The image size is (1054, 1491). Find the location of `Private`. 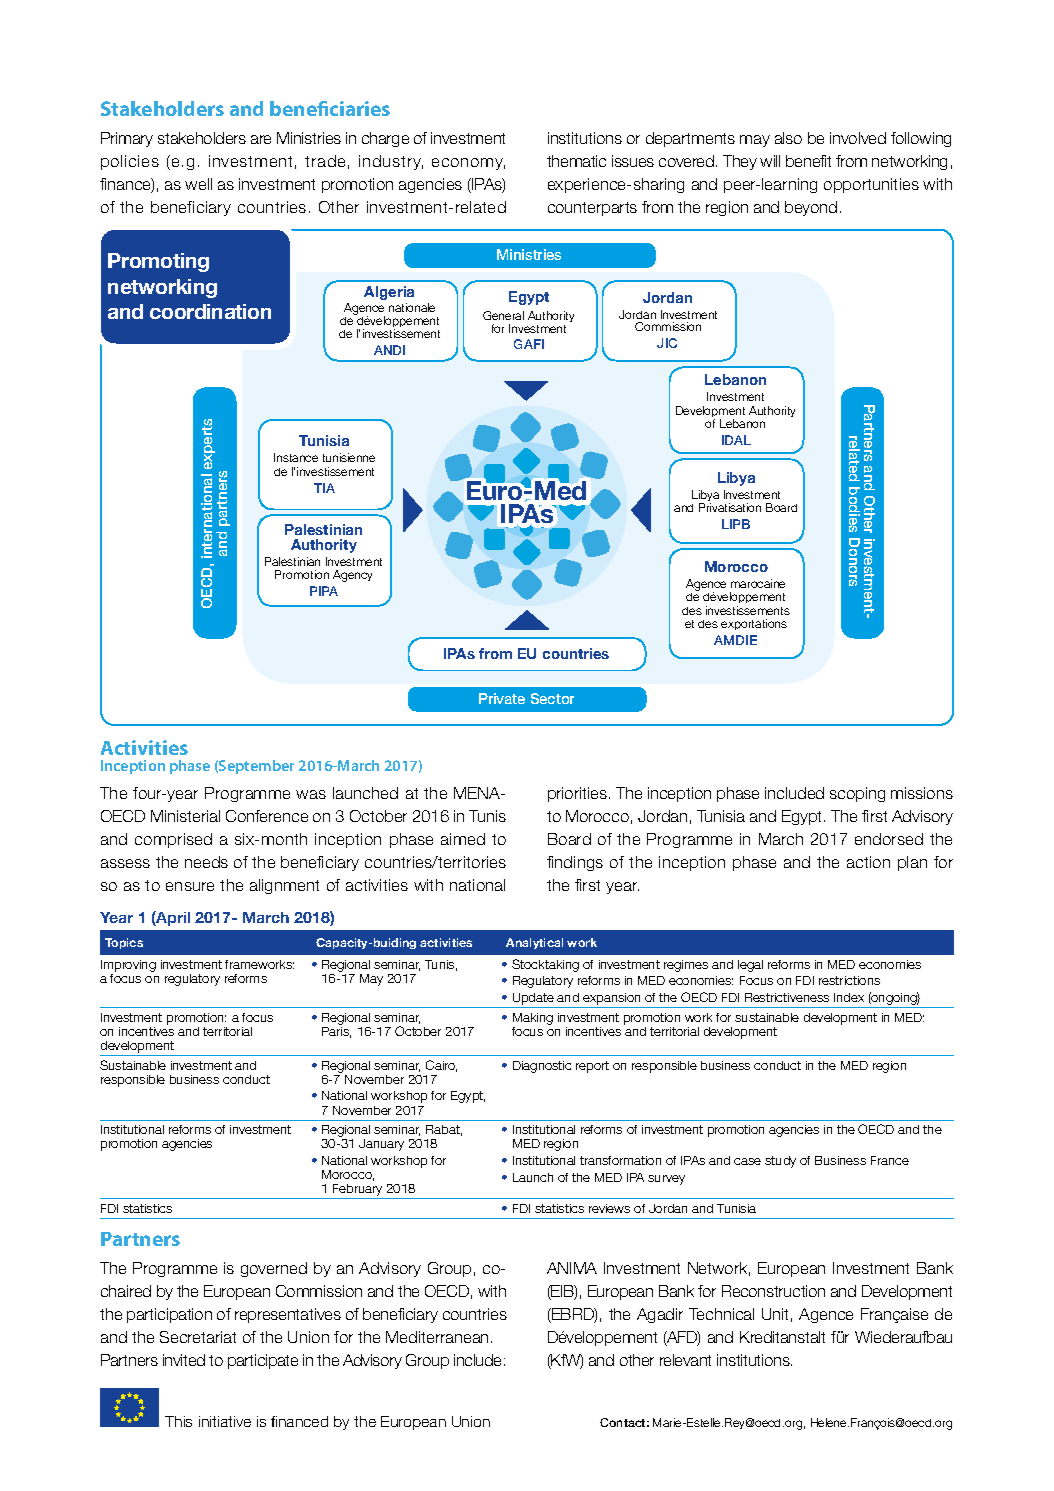

Private is located at coordinates (502, 698).
